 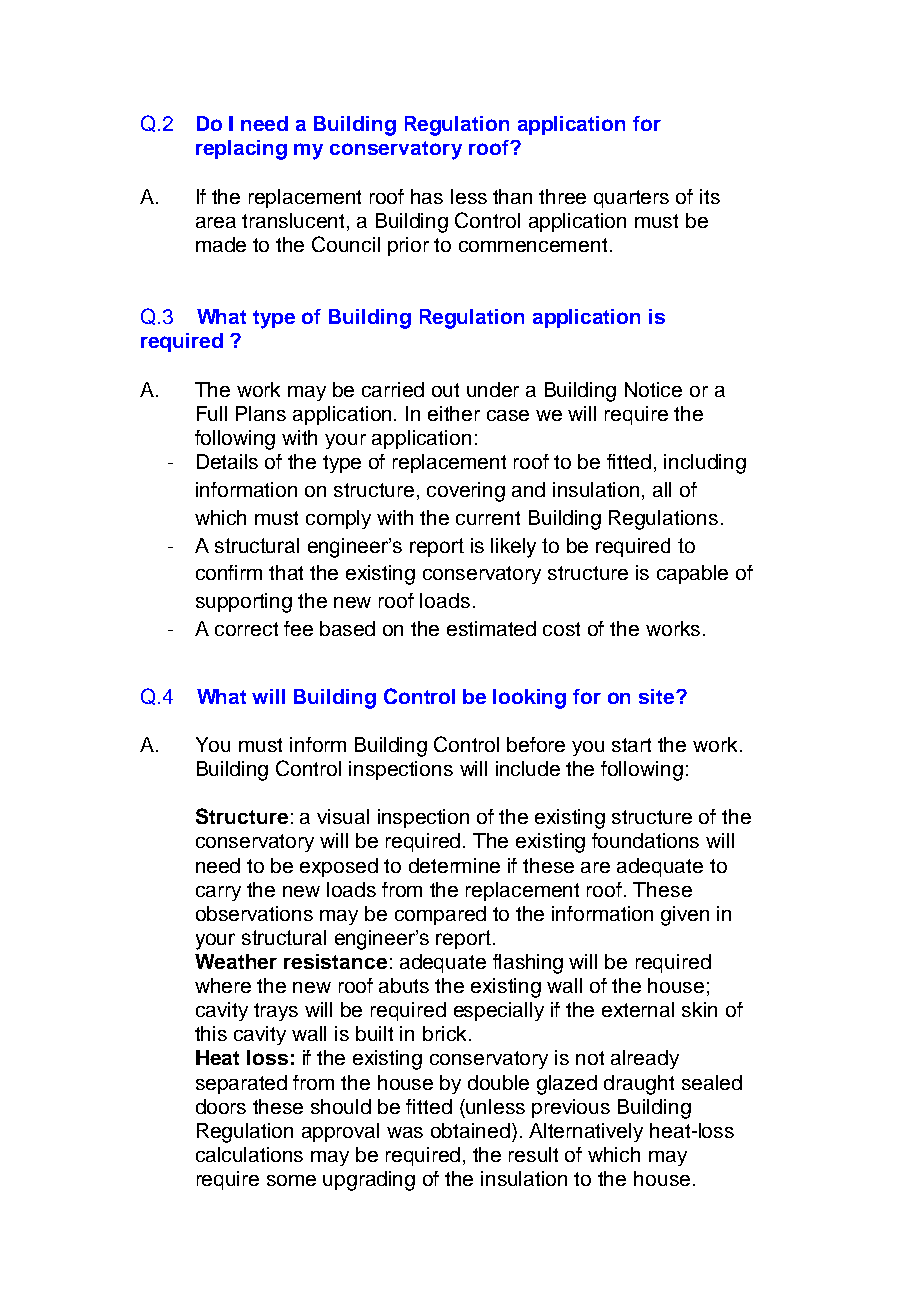 I want to click on has, so click(x=427, y=196).
